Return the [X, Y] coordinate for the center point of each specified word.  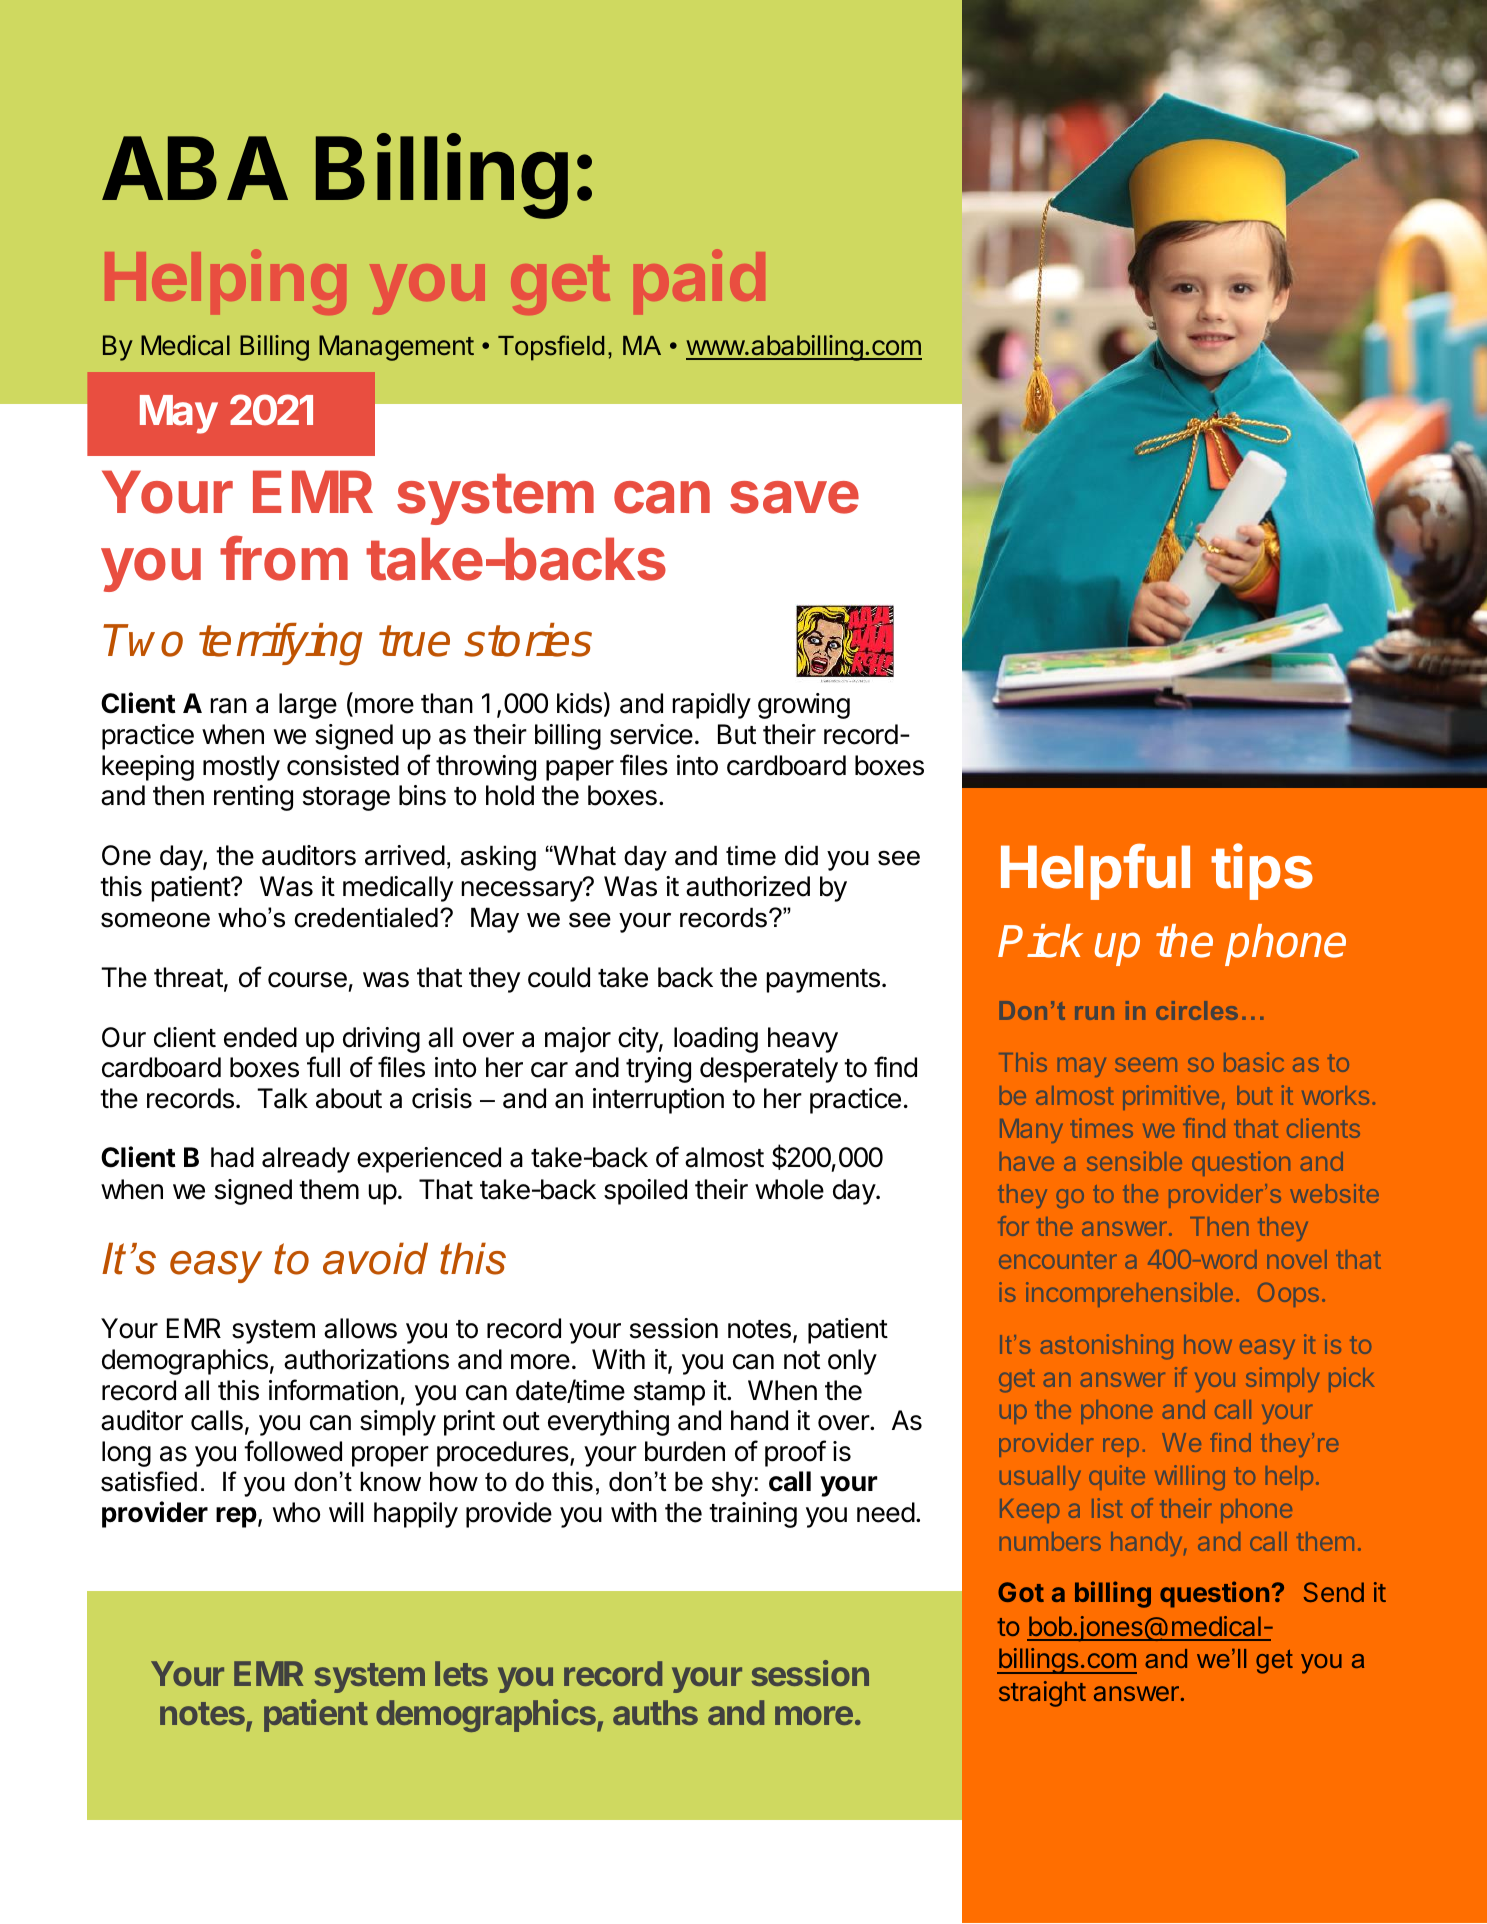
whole [789, 1189]
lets [461, 1673]
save [794, 497]
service [651, 734]
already [306, 1160]
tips [1262, 872]
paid [706, 283]
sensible [1134, 1161]
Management [396, 348]
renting [253, 798]
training [753, 1515]
